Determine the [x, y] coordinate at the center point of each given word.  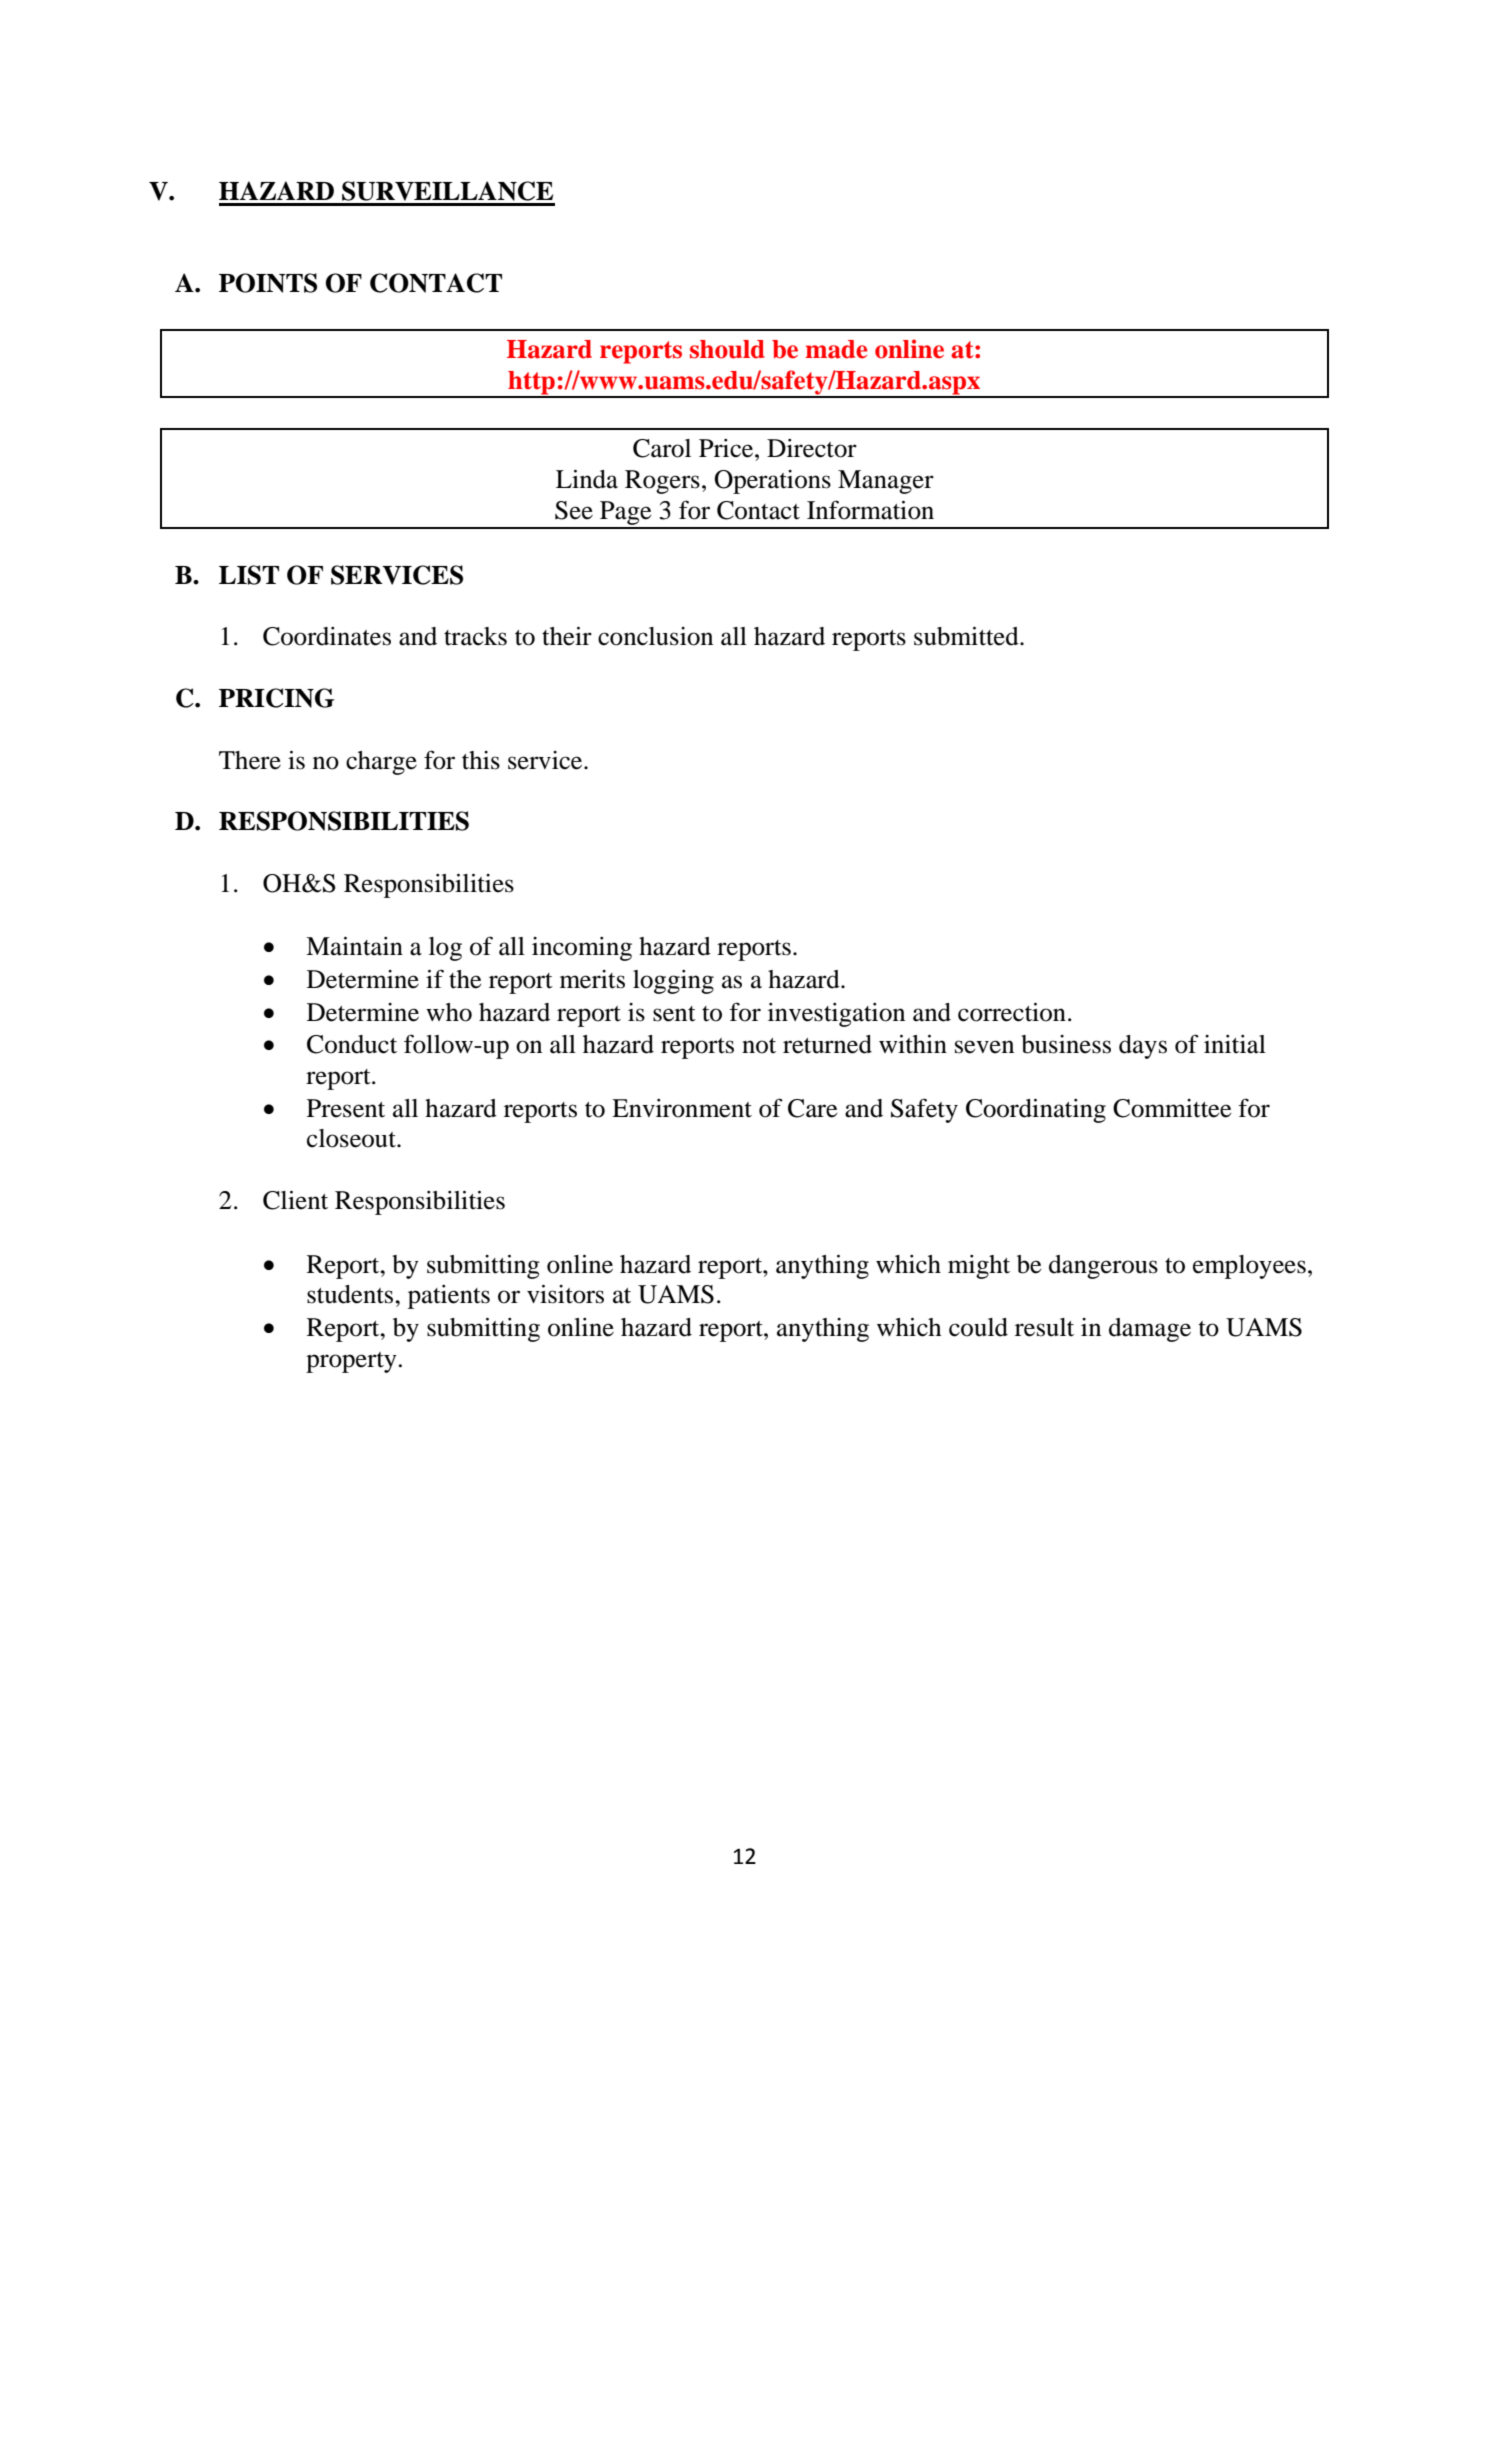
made [836, 349]
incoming [582, 949]
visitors [565, 1294]
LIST [249, 575]
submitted [967, 636]
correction [1012, 1012]
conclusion [655, 636]
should [727, 349]
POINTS [268, 283]
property [351, 1362]
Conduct [352, 1044]
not [759, 1046]
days [1143, 1047]
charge [381, 763]
